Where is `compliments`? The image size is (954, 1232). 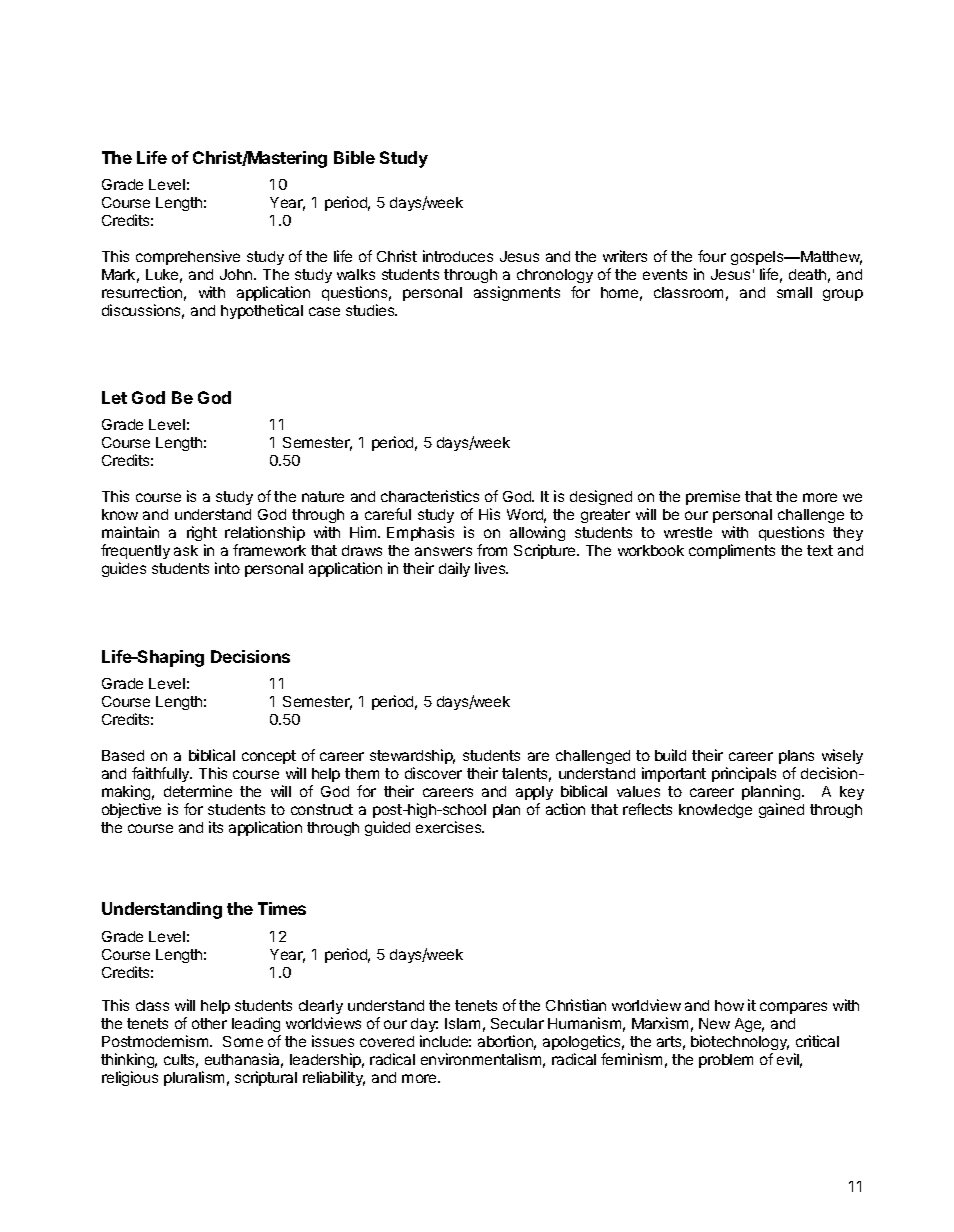
compliments is located at coordinates (732, 551).
